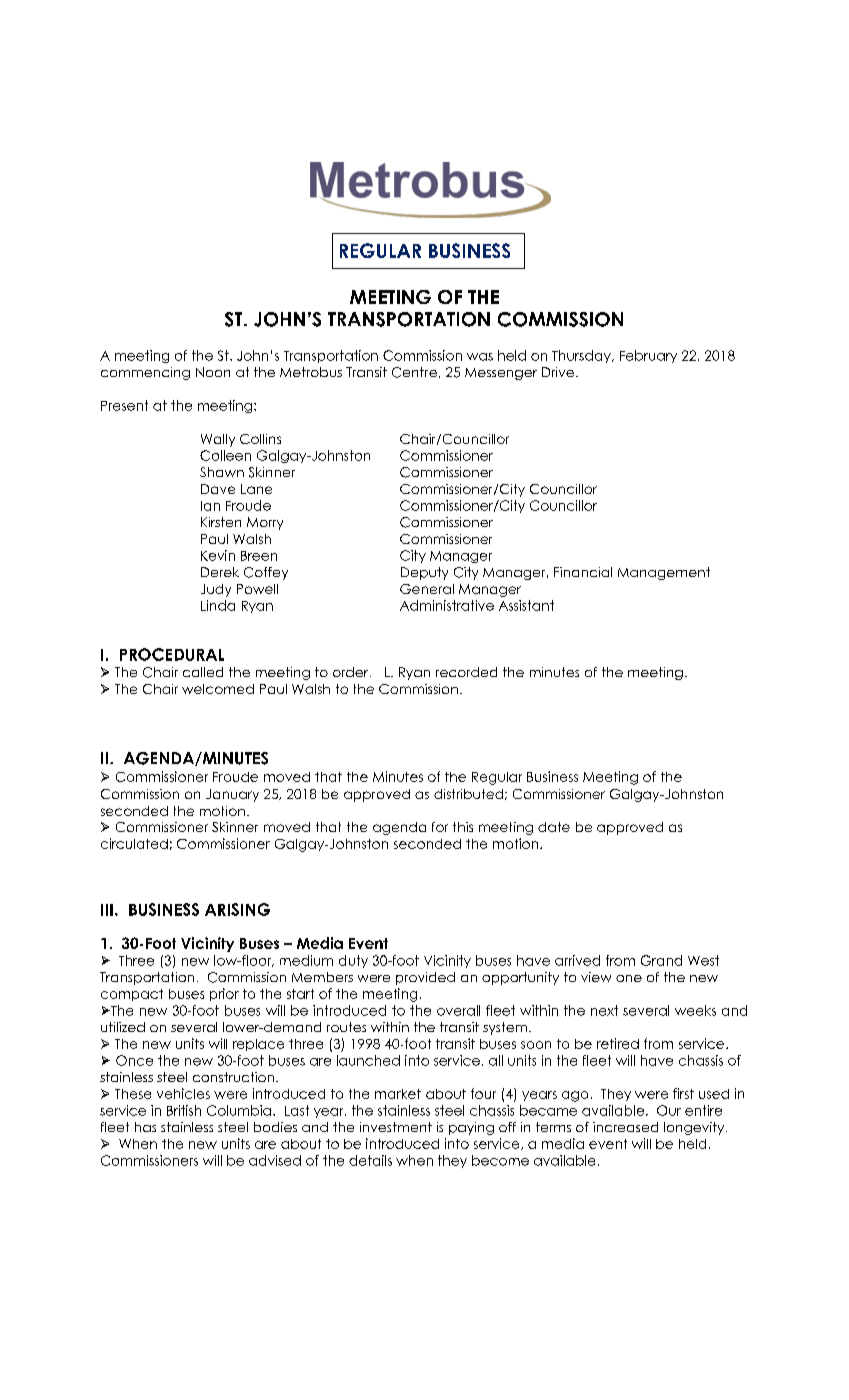  What do you see at coordinates (648, 356) in the image?
I see `February` at bounding box center [648, 356].
